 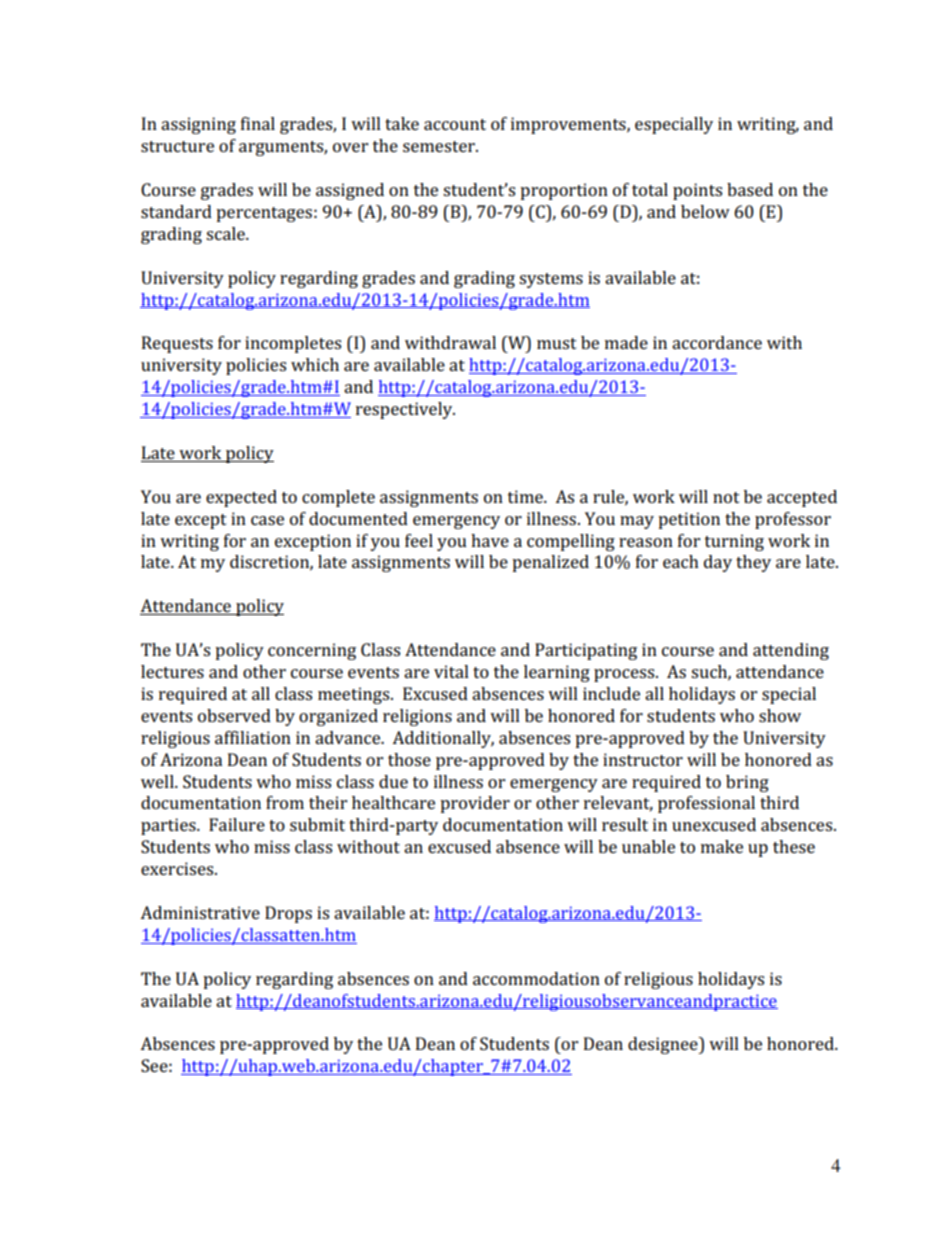 I want to click on accommodation, so click(x=536, y=978).
